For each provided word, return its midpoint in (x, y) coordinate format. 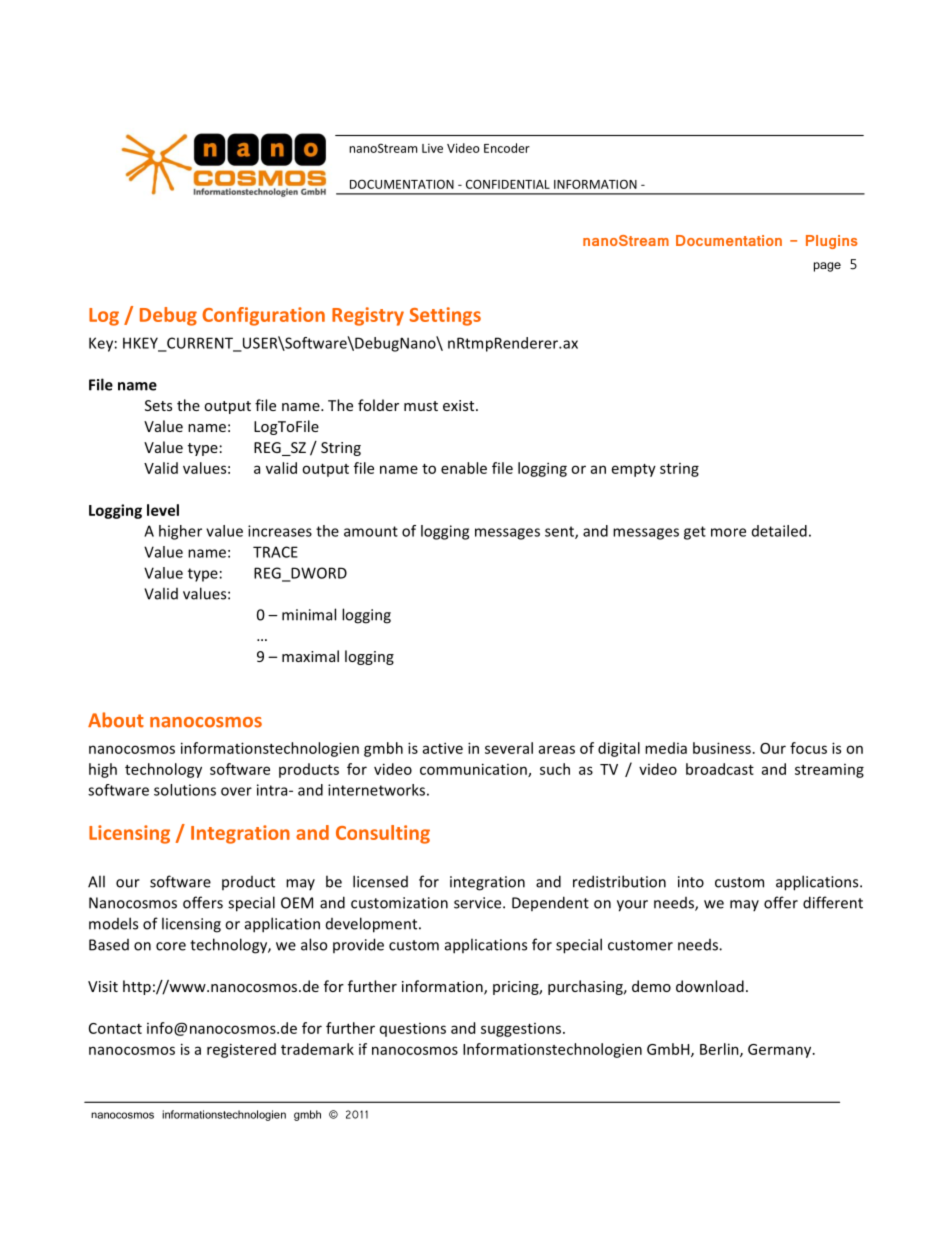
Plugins (832, 242)
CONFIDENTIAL (508, 184)
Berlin (720, 1050)
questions (413, 1030)
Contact (115, 1028)
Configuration (263, 316)
